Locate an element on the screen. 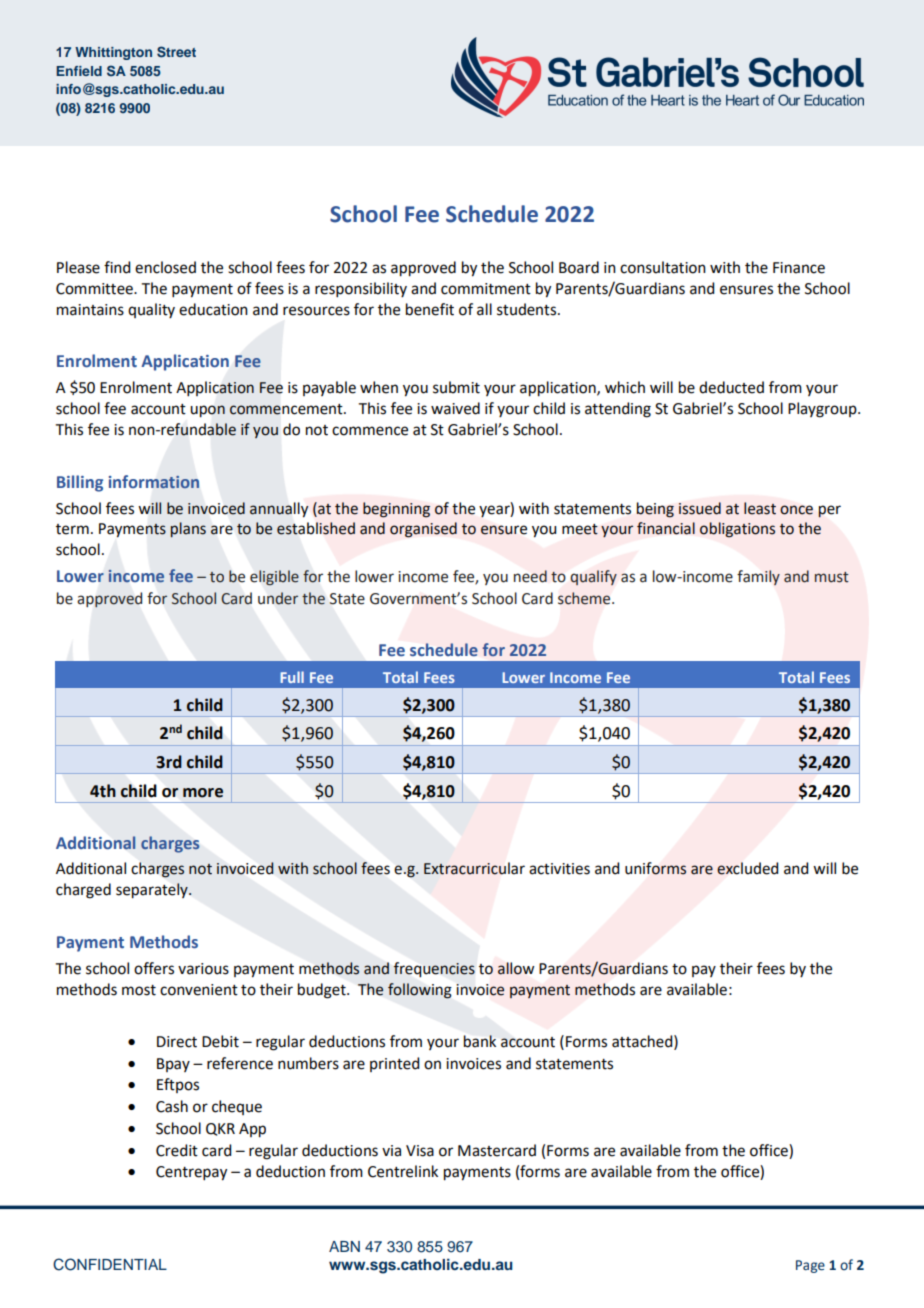 The height and width of the screenshot is (1308, 924). family is located at coordinates (758, 578).
